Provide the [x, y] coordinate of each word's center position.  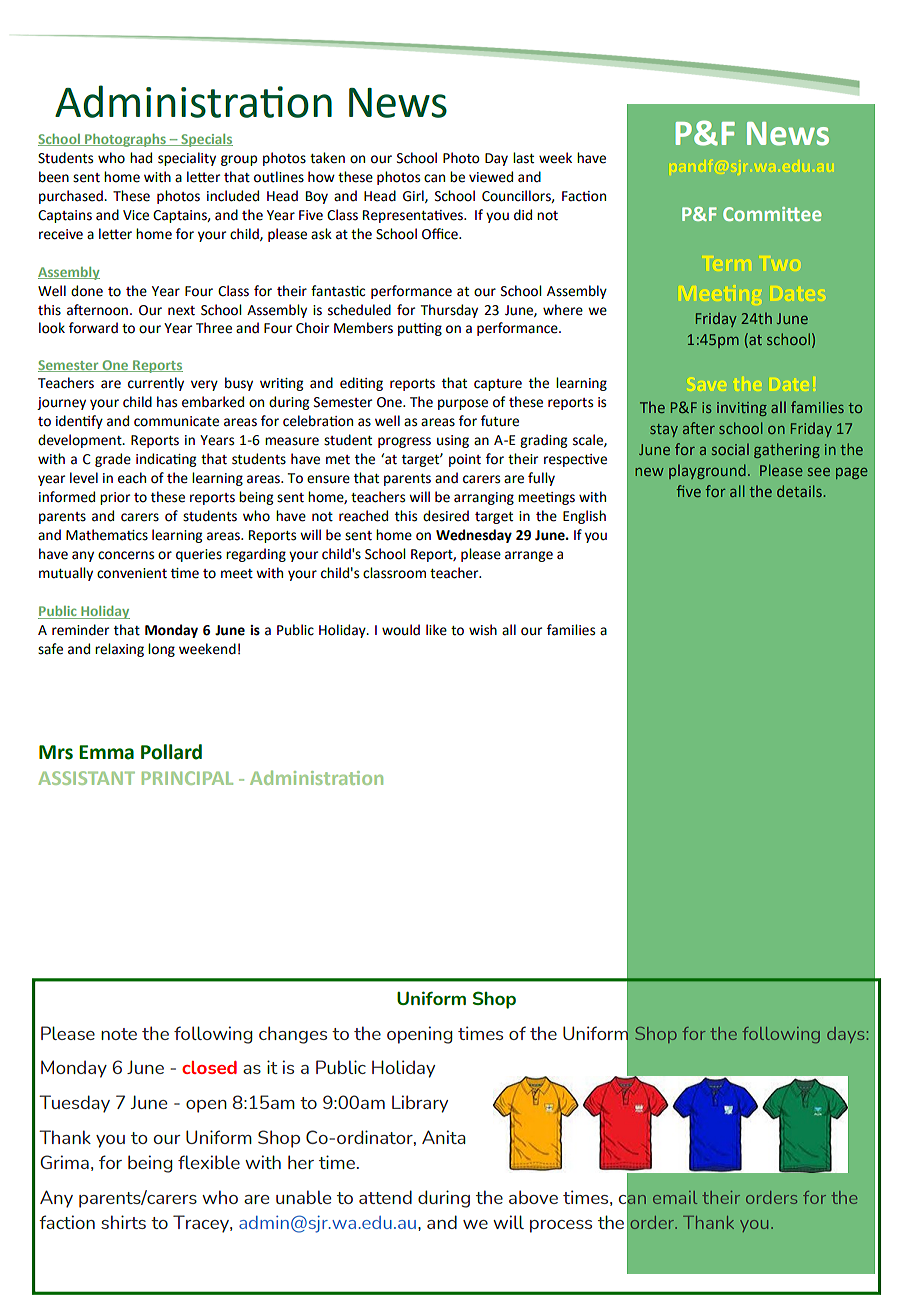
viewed [491, 177]
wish [483, 630]
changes [293, 1035]
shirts [123, 1222]
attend [385, 1197]
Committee [772, 214]
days [845, 1035]
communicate [176, 421]
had [141, 158]
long [161, 650]
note [119, 1034]
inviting [742, 409]
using [453, 441]
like [436, 630]
